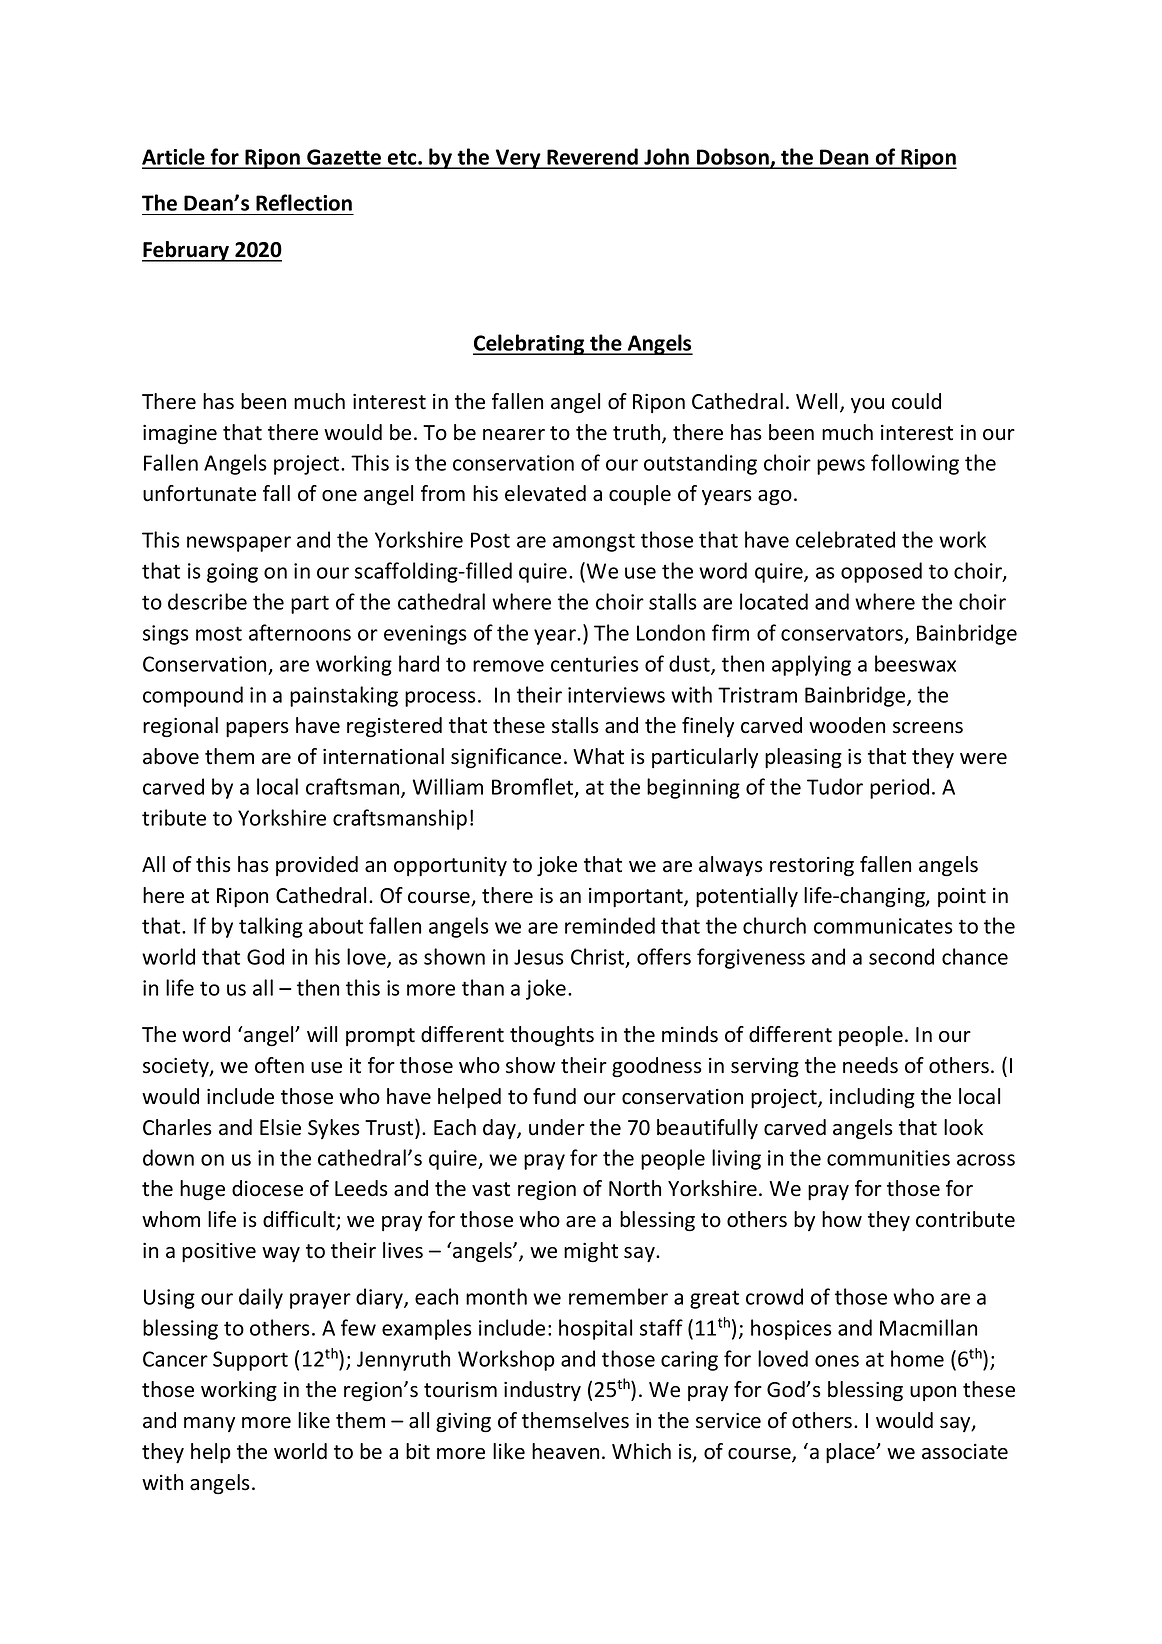 The width and height of the screenshot is (1162, 1644). Describe the element at coordinates (552, 1036) in the screenshot. I see `thoughts` at that location.
